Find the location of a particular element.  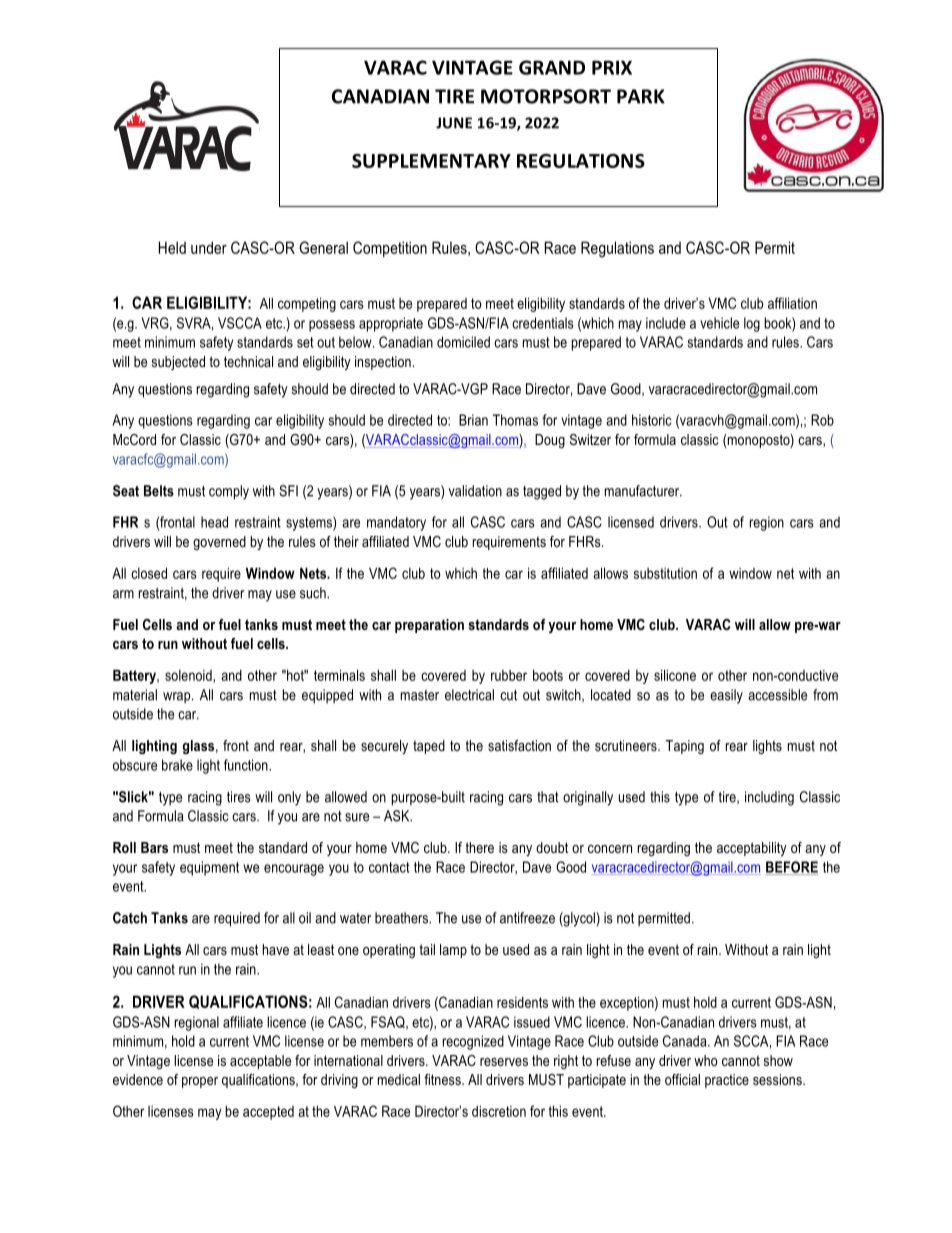

acceptability is located at coordinates (752, 849).
